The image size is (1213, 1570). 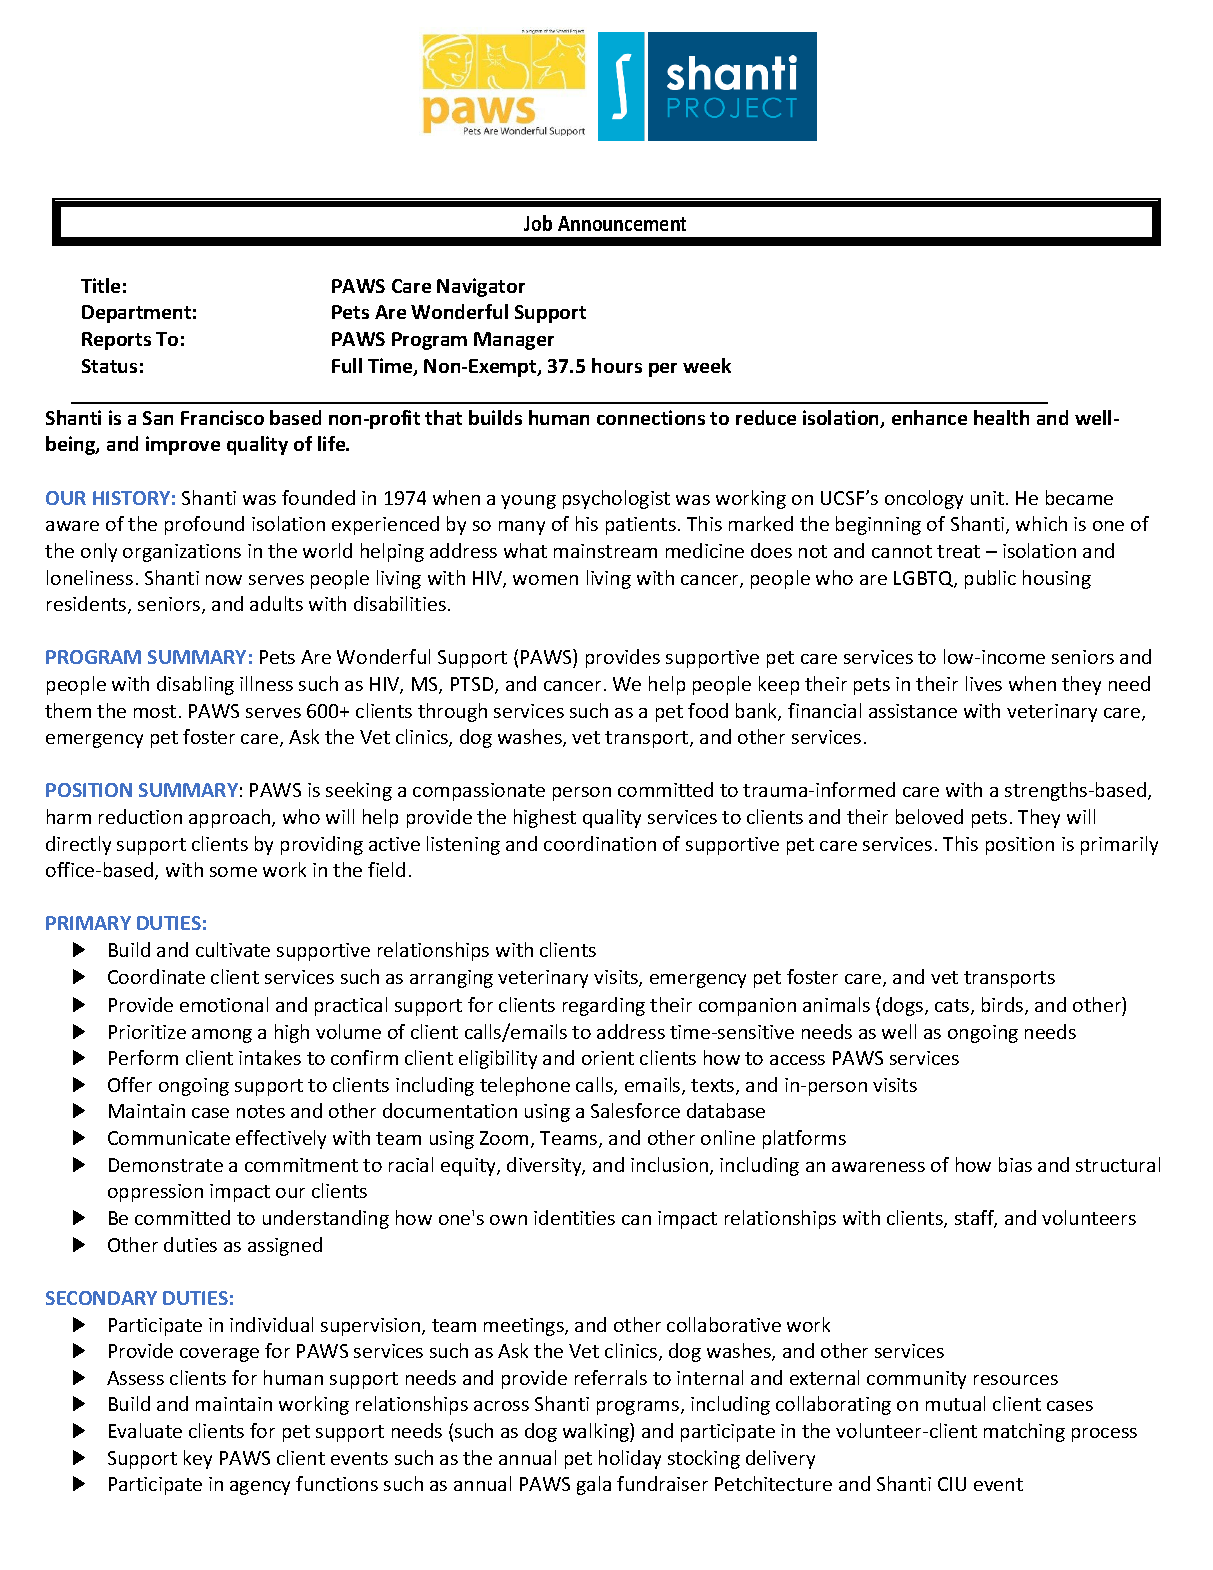 I want to click on some, so click(x=233, y=872).
